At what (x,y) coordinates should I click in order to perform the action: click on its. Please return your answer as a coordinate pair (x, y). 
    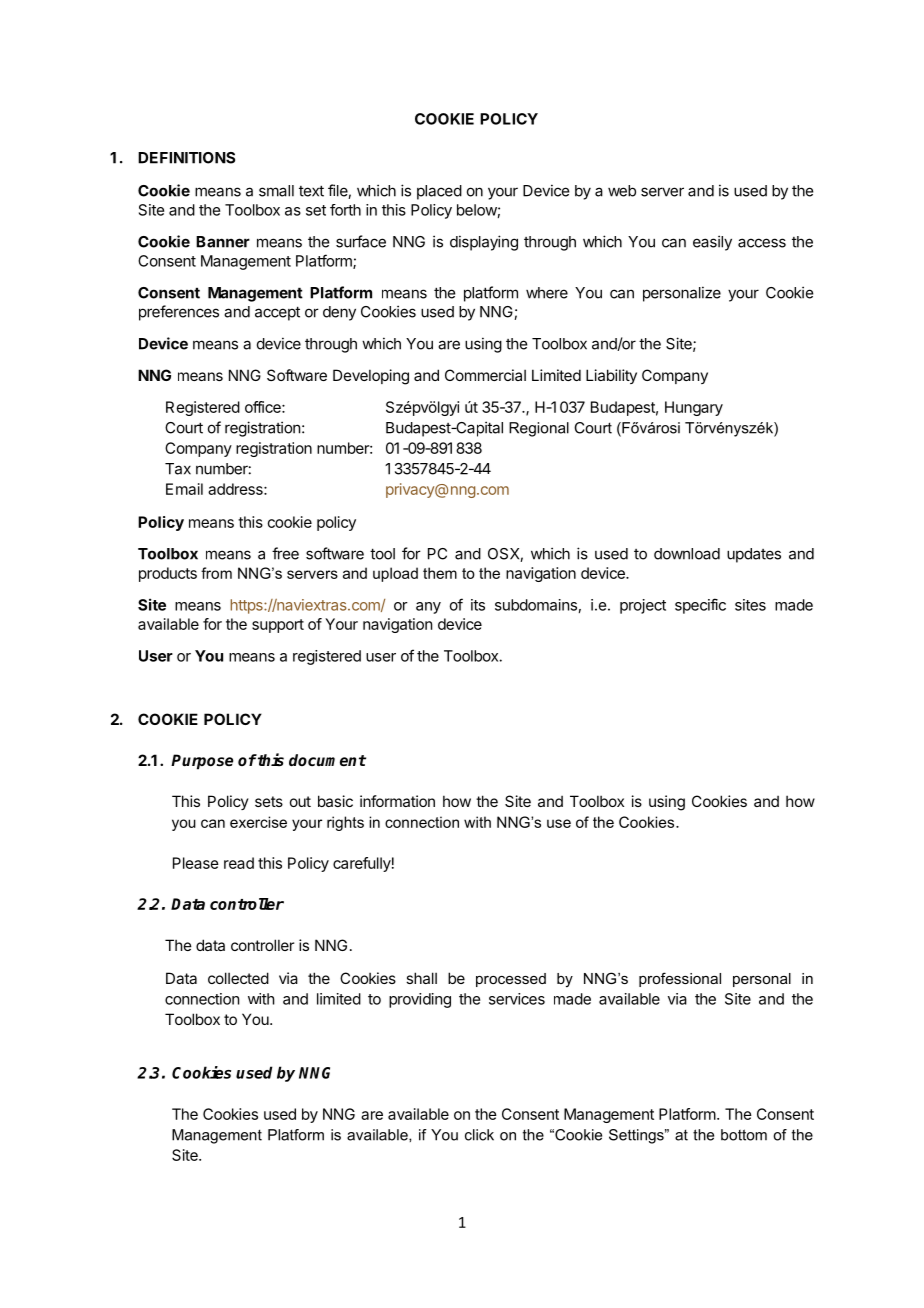
    Looking at the image, I should click on (478, 605).
